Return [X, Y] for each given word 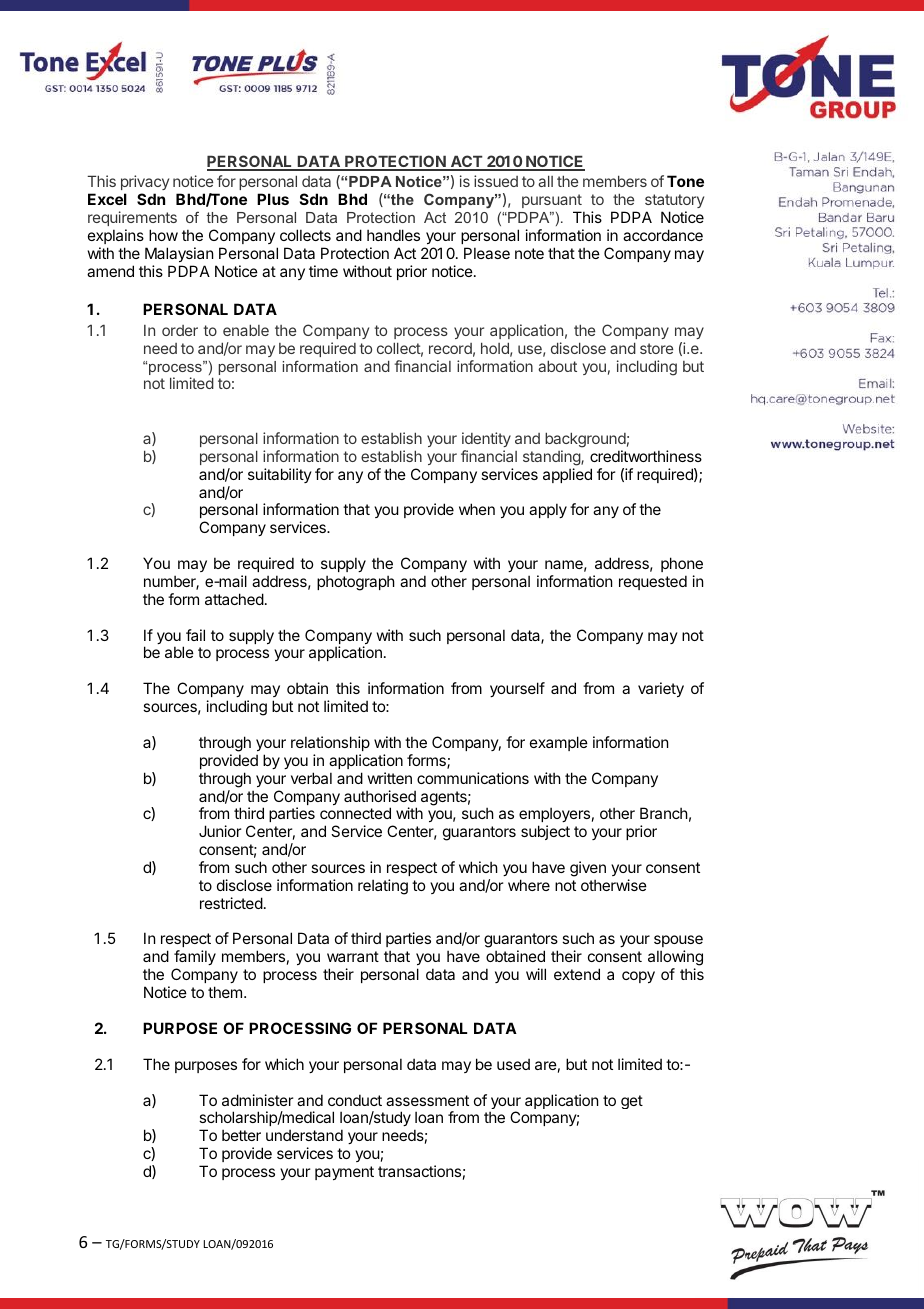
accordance [663, 235]
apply [548, 510]
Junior [220, 831]
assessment [427, 1100]
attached [234, 599]
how [163, 235]
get [632, 1102]
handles [393, 235]
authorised [380, 796]
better [241, 1135]
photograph [356, 583]
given [588, 869]
